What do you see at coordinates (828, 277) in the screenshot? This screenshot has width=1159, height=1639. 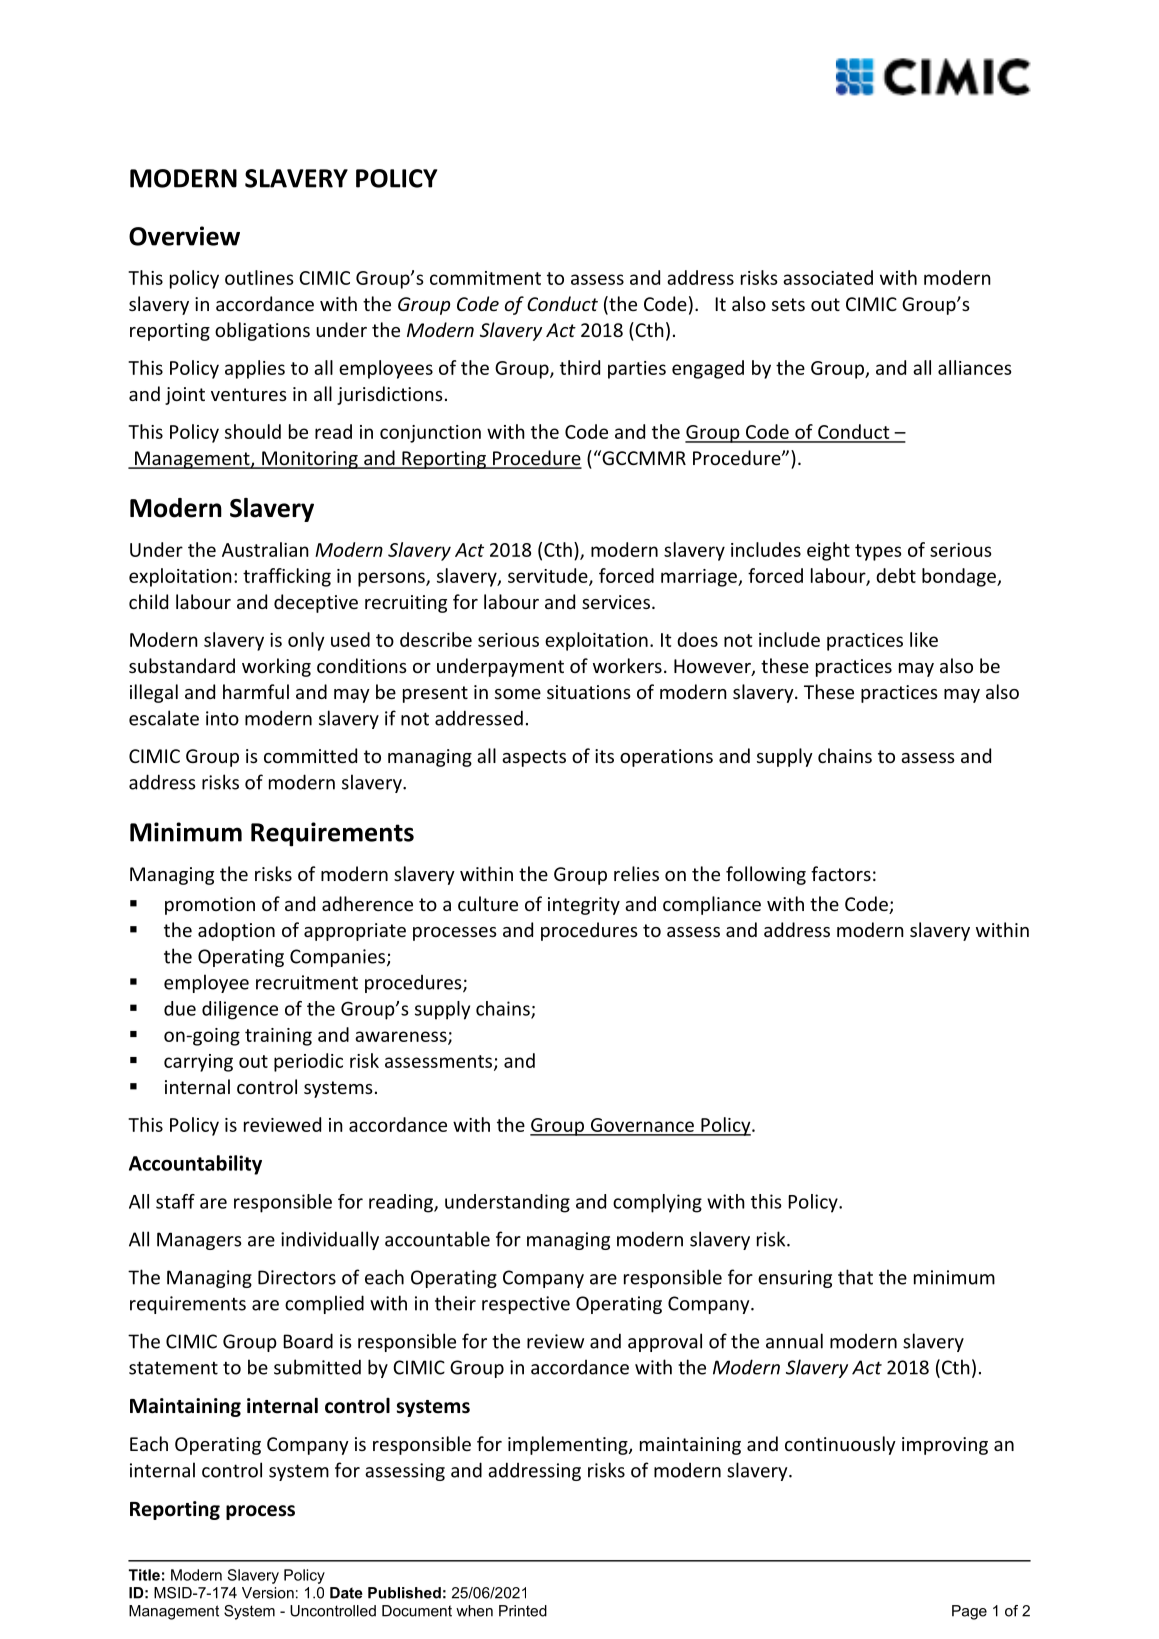 I see `associated` at bounding box center [828, 277].
